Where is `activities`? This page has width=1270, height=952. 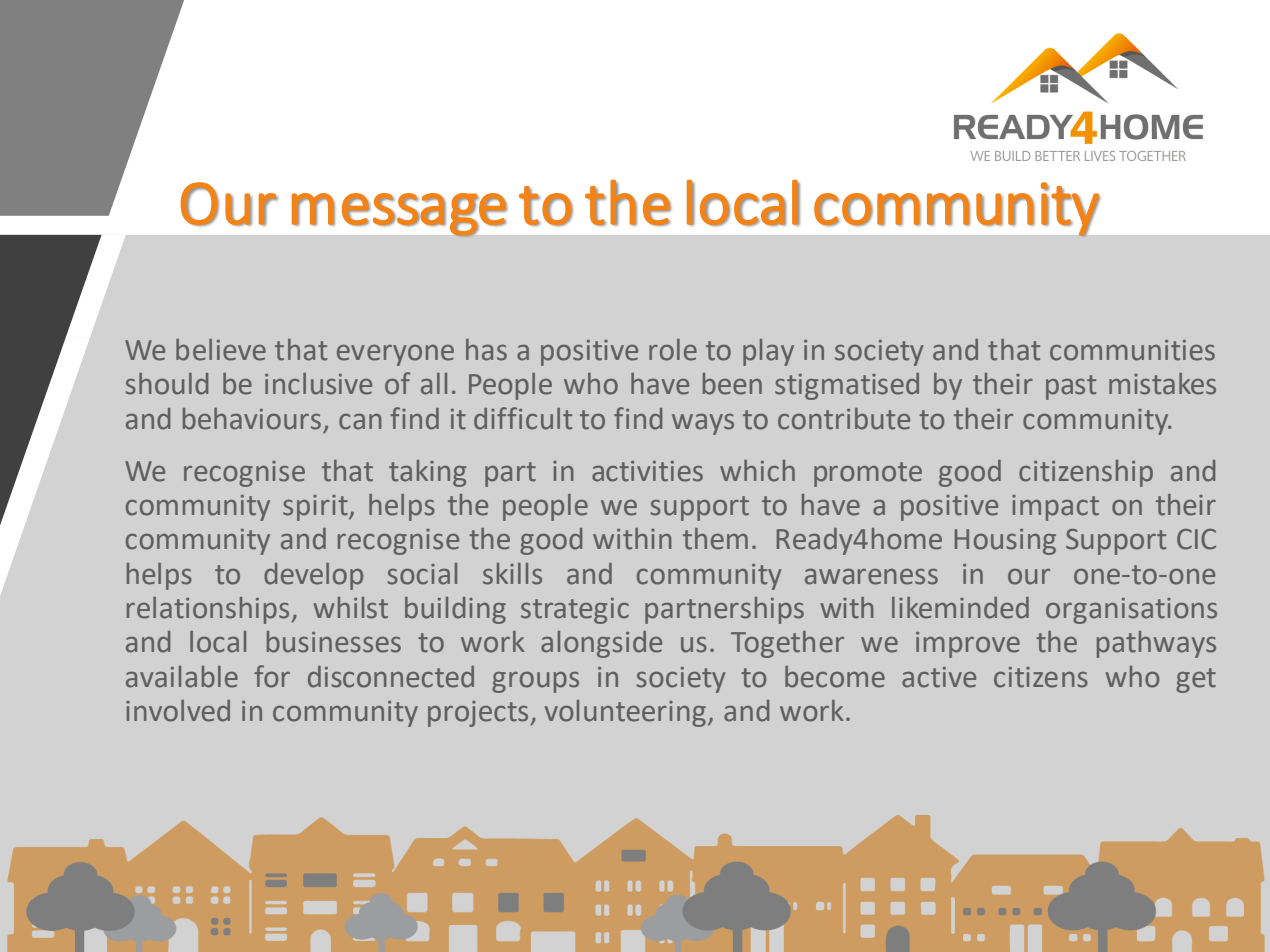 activities is located at coordinates (647, 471).
